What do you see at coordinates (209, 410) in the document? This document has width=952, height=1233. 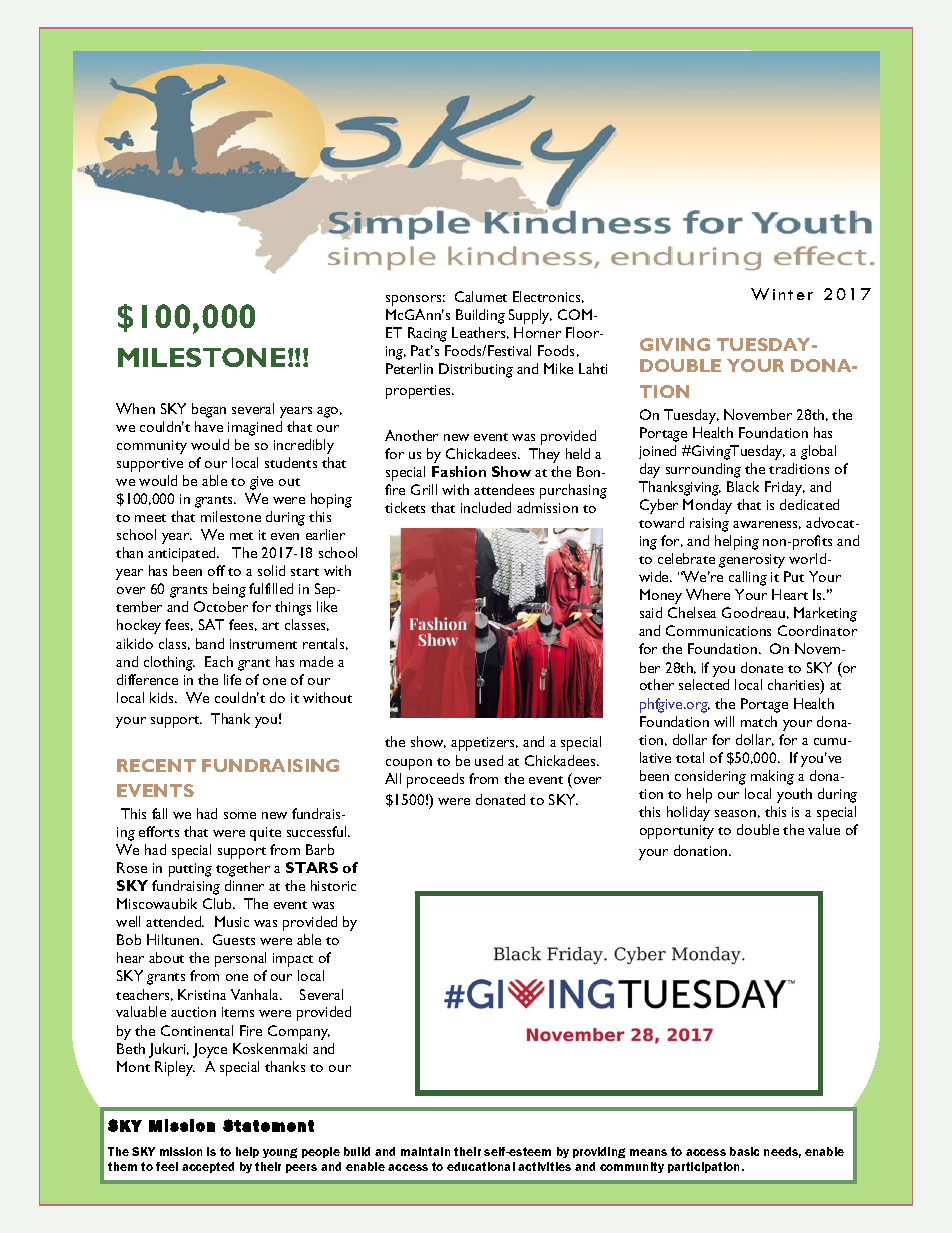 I see `began` at bounding box center [209, 410].
